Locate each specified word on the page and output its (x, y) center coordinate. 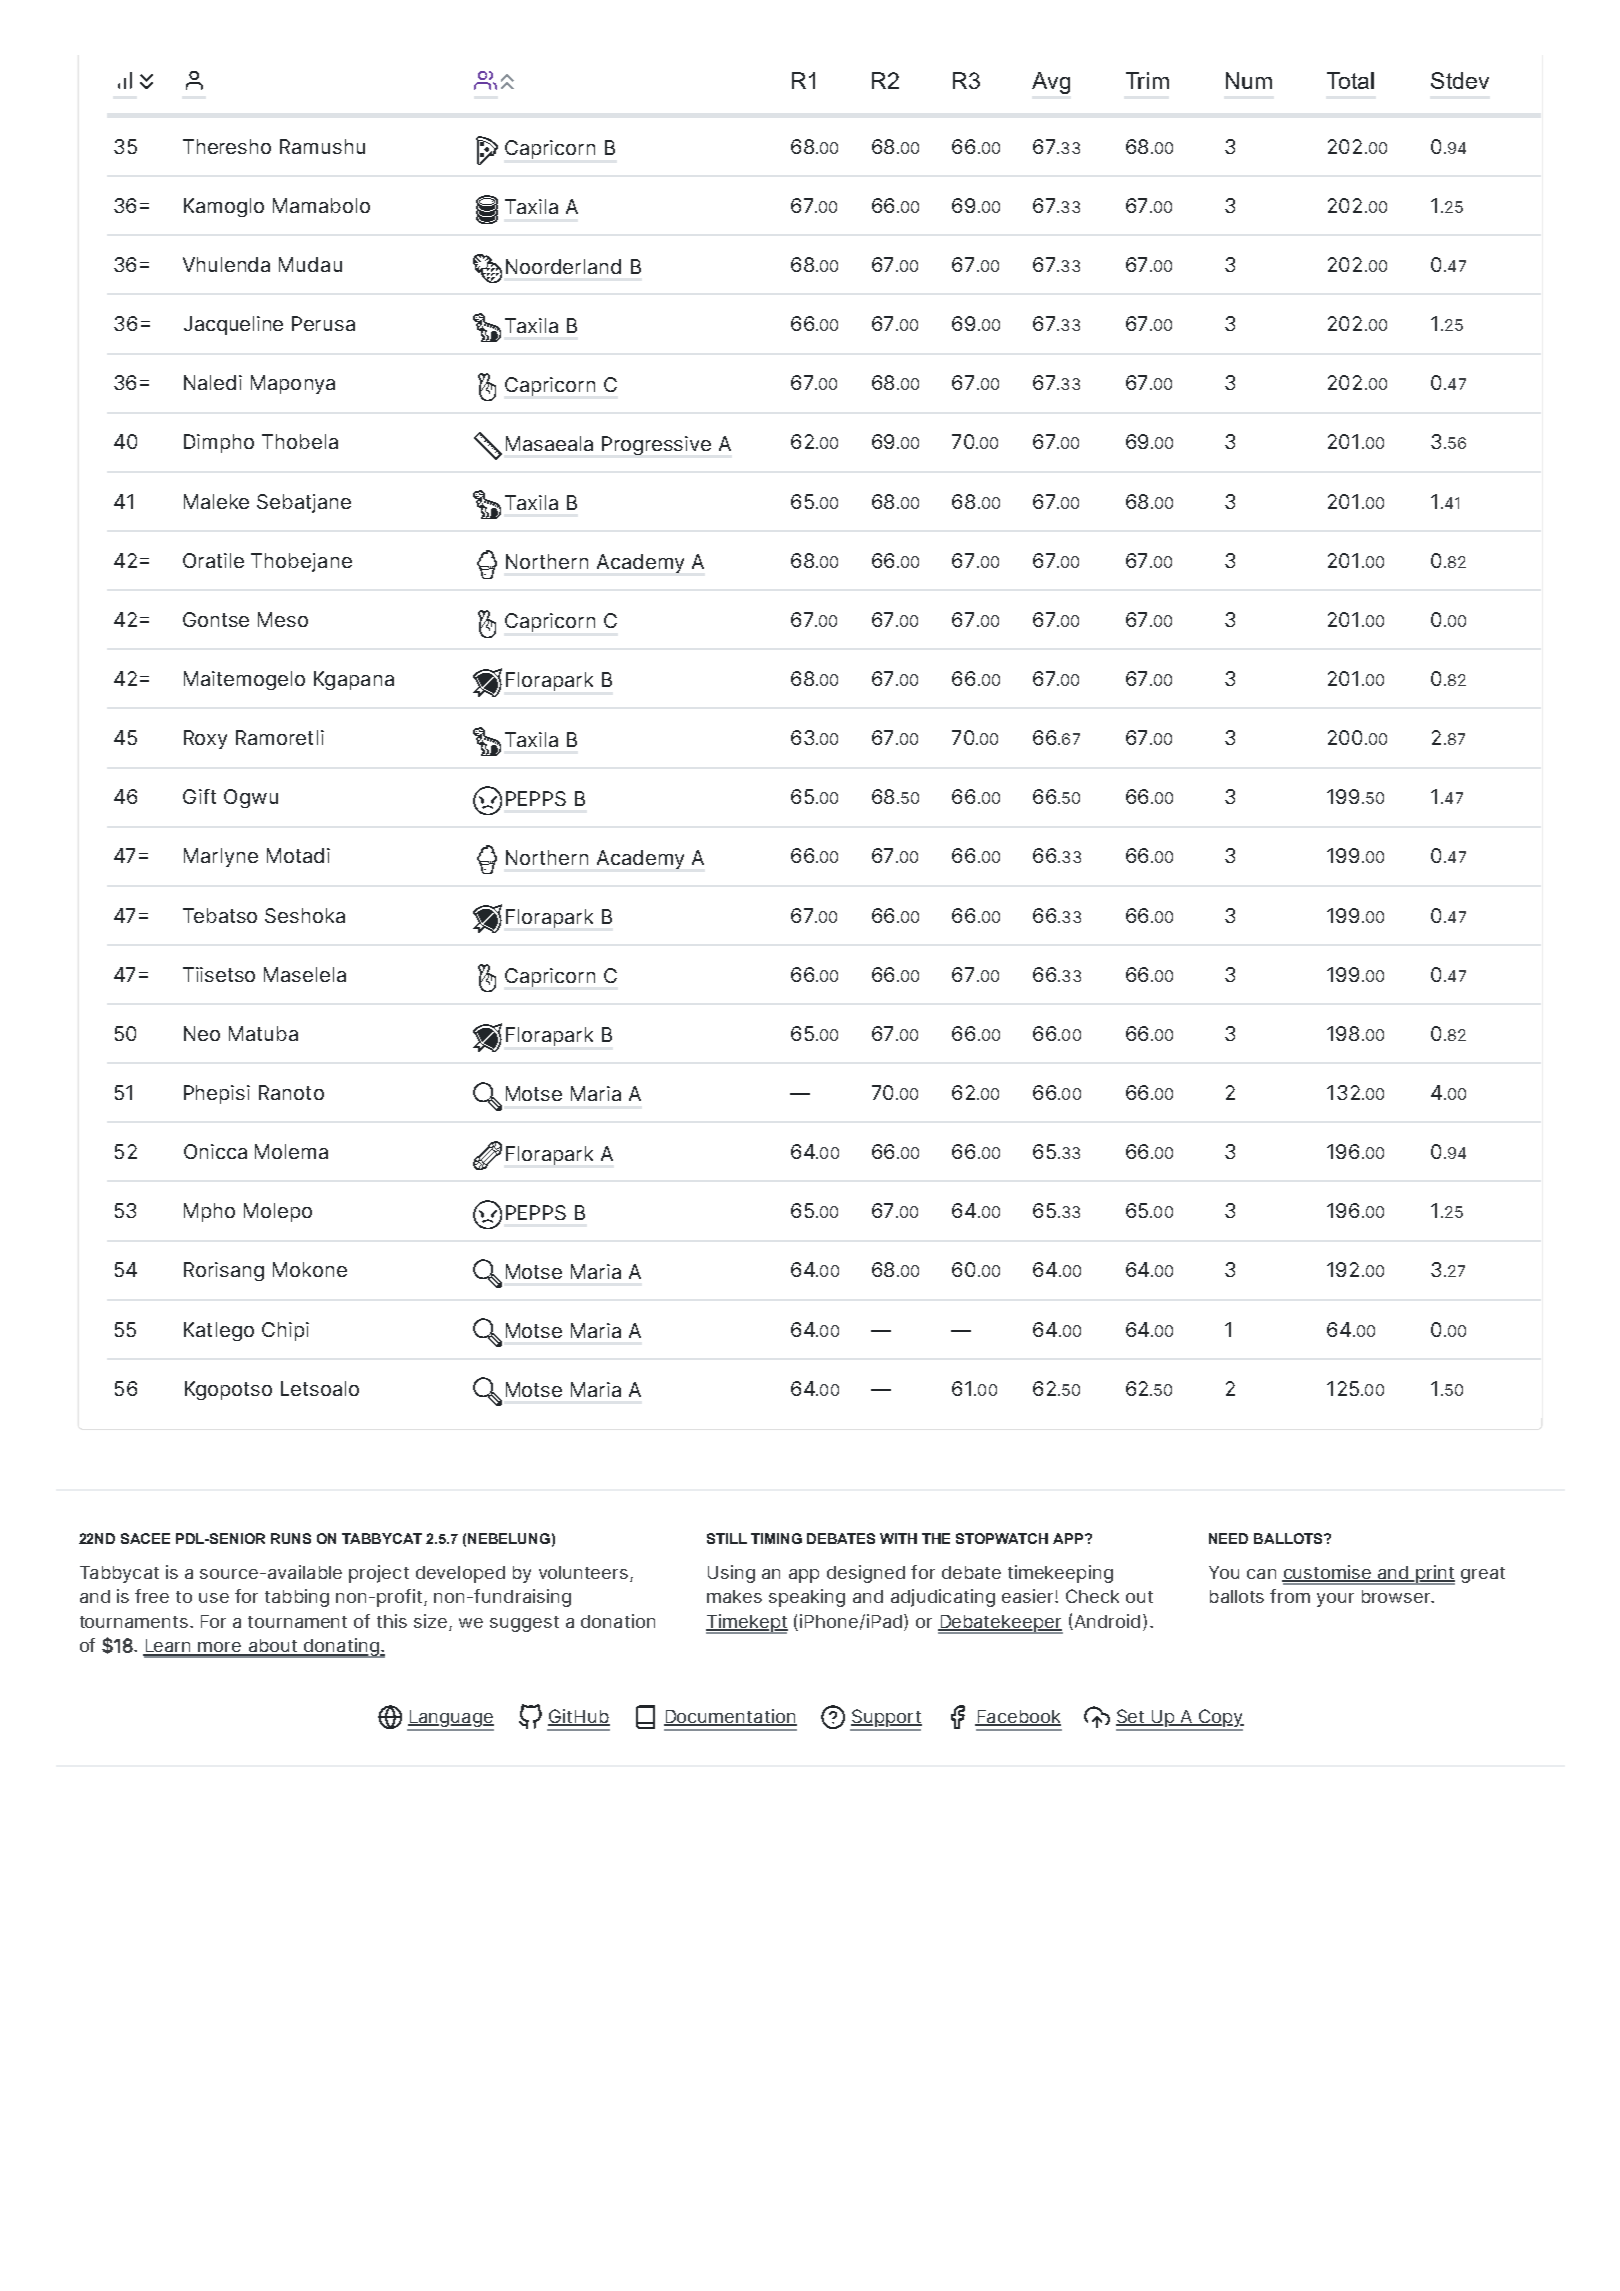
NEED (1228, 1538)
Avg (1051, 83)
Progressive (656, 445)
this (392, 1621)
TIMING (776, 1538)
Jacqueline (233, 325)
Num (1249, 80)
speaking (807, 1598)
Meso (283, 619)
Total (1350, 80)
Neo (202, 1033)
